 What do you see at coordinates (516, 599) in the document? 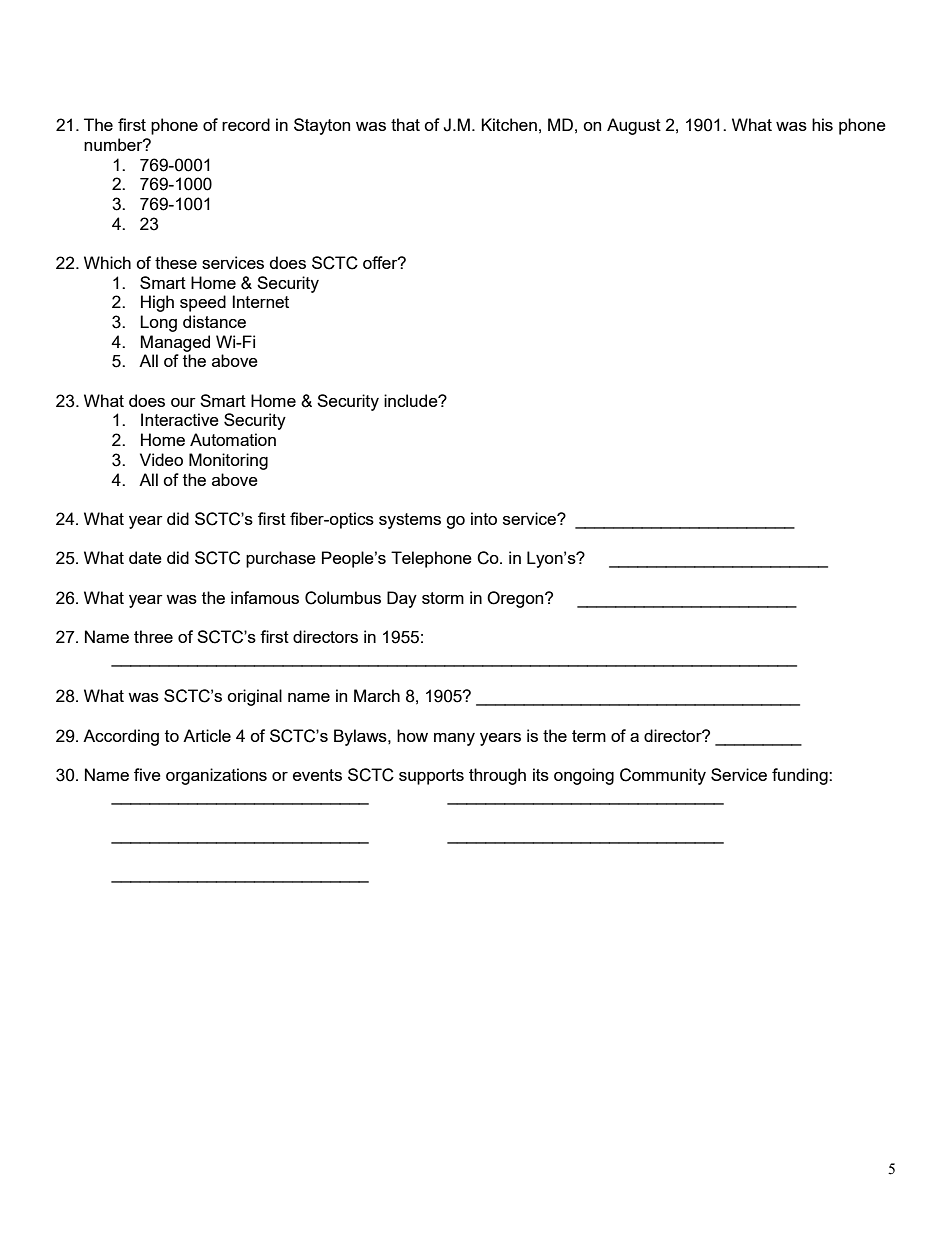
I see `Oregon` at bounding box center [516, 599].
